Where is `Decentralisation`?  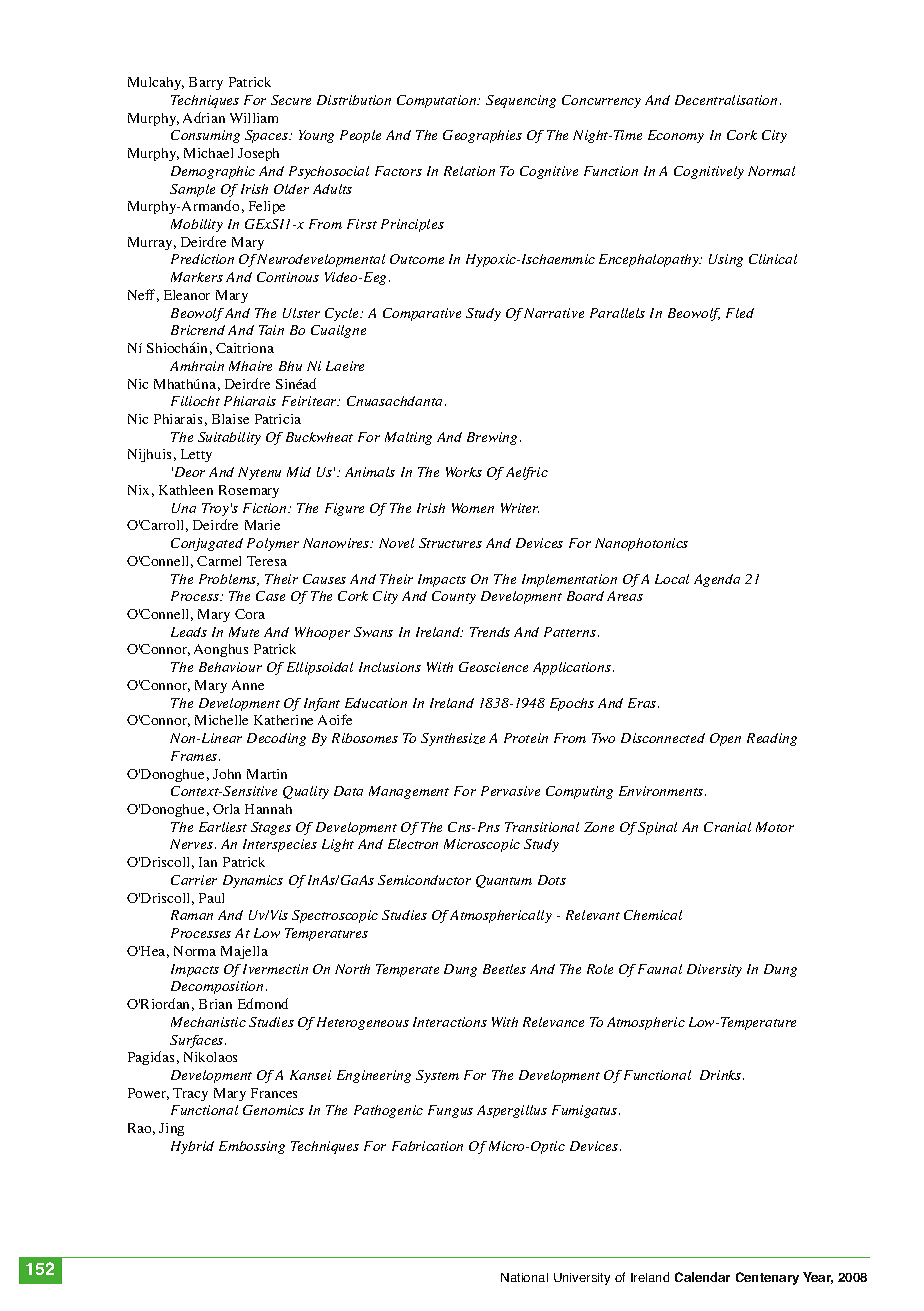
Decentralisation is located at coordinates (726, 100).
